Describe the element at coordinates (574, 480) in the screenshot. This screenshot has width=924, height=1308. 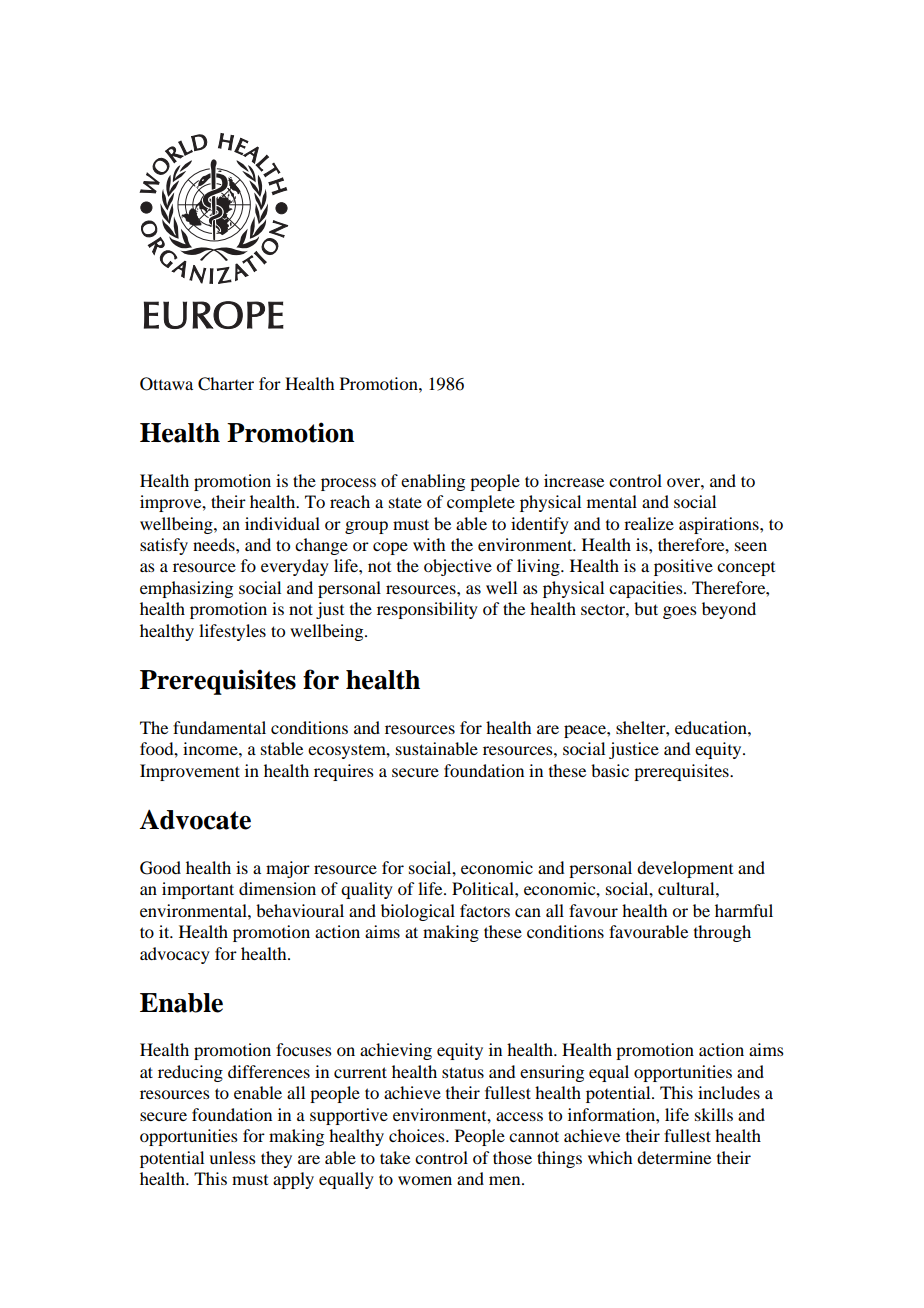
I see `increase` at that location.
